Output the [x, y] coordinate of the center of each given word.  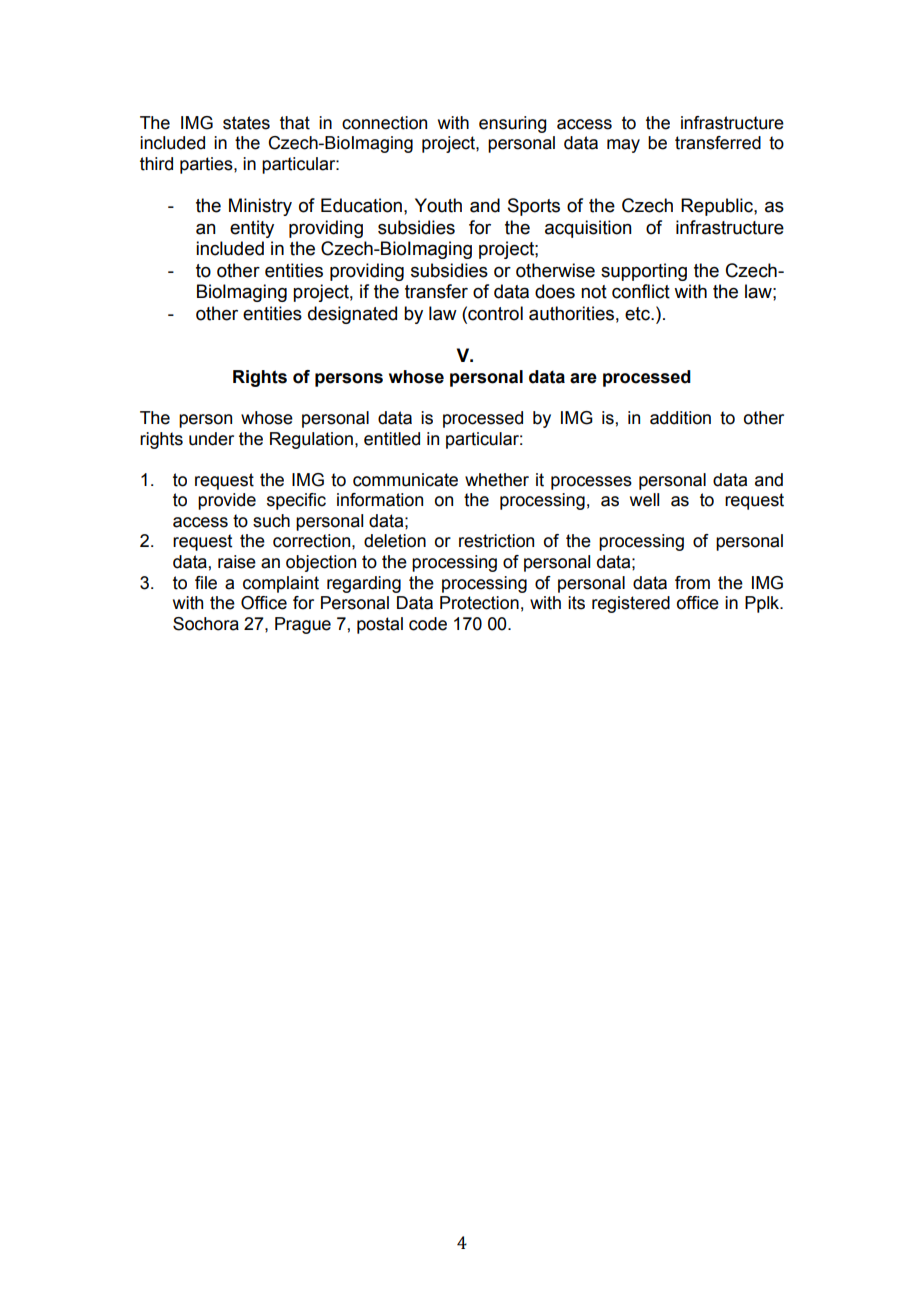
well [644, 500]
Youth [438, 205]
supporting [644, 272]
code [428, 624]
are [583, 378]
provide [227, 501]
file [206, 583]
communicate [405, 480]
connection [384, 123]
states [246, 123]
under [211, 439]
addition [680, 418]
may [623, 146]
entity [252, 229]
